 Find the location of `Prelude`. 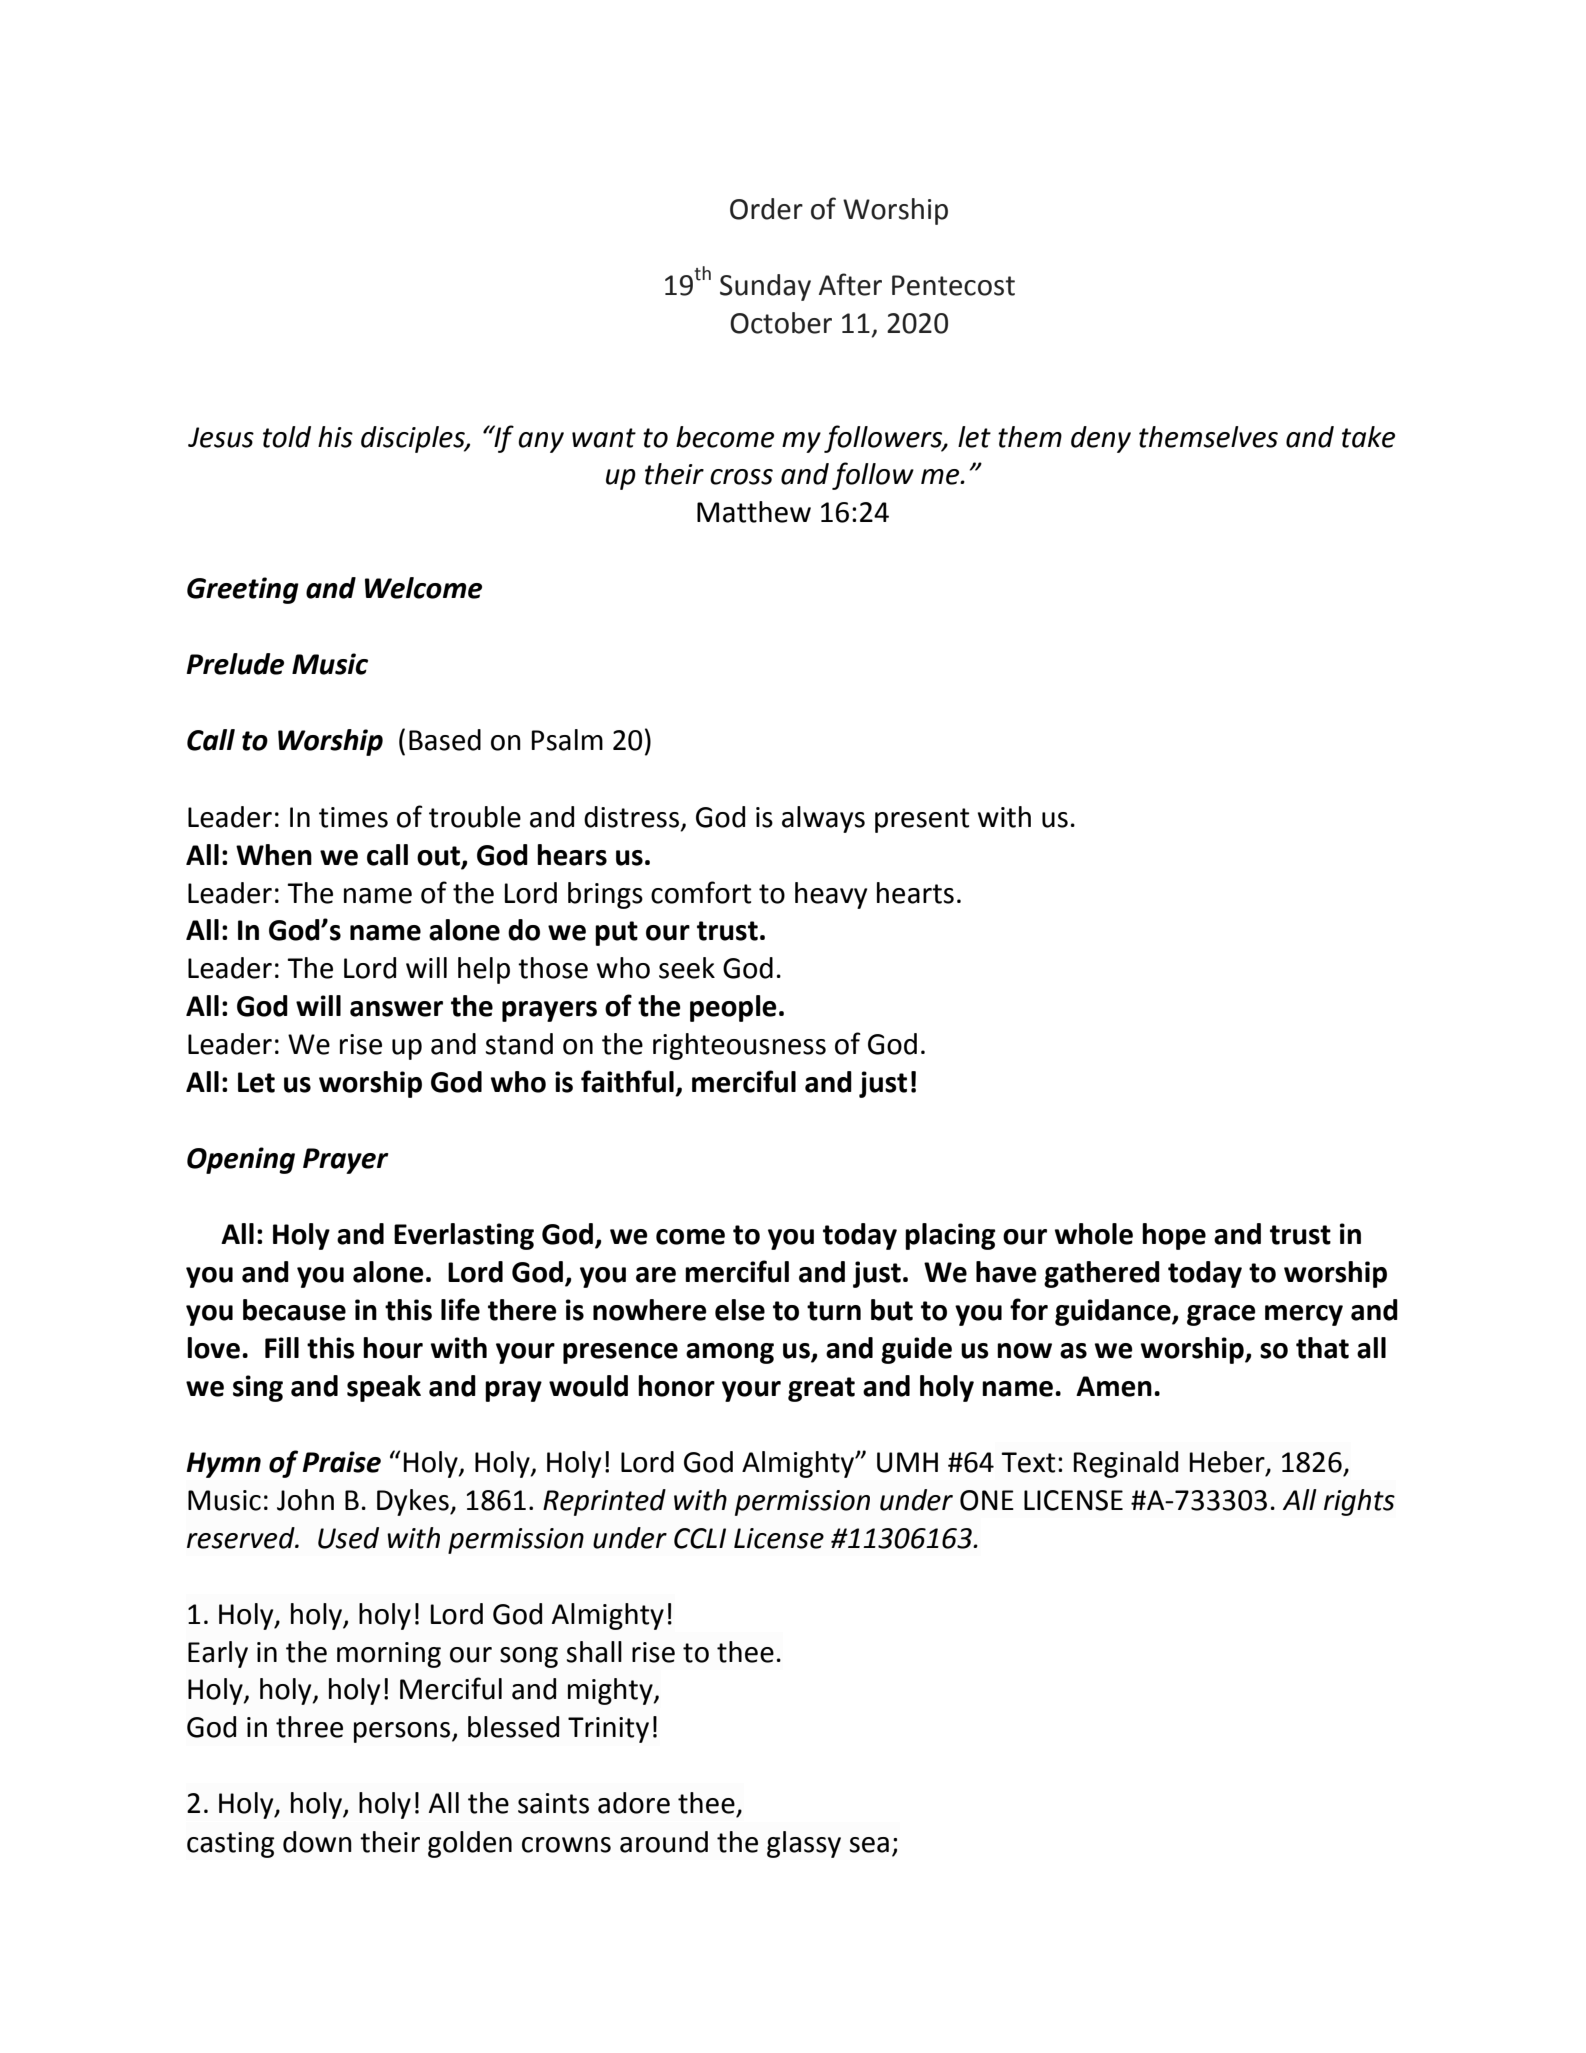

Prelude is located at coordinates (235, 664).
